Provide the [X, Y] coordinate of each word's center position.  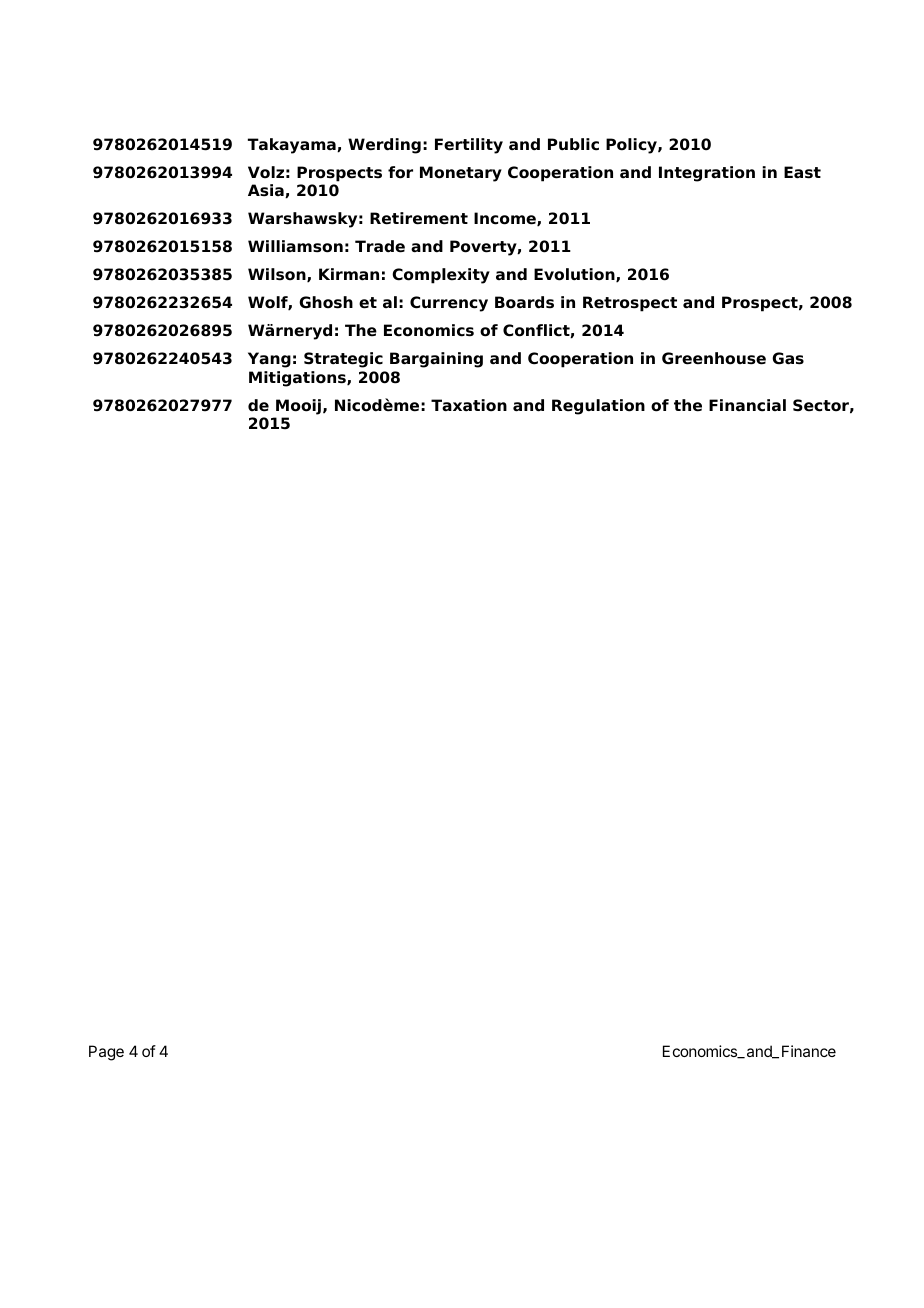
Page [106, 1053]
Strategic [343, 360]
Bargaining [436, 360]
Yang [269, 360]
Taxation [469, 405]
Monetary [461, 174]
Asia [267, 191]
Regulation [598, 407]
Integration [707, 174]
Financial [747, 405]
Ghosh [326, 302]
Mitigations [298, 379]
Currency [449, 304]
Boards [524, 302]
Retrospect [630, 304]
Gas [788, 358]
